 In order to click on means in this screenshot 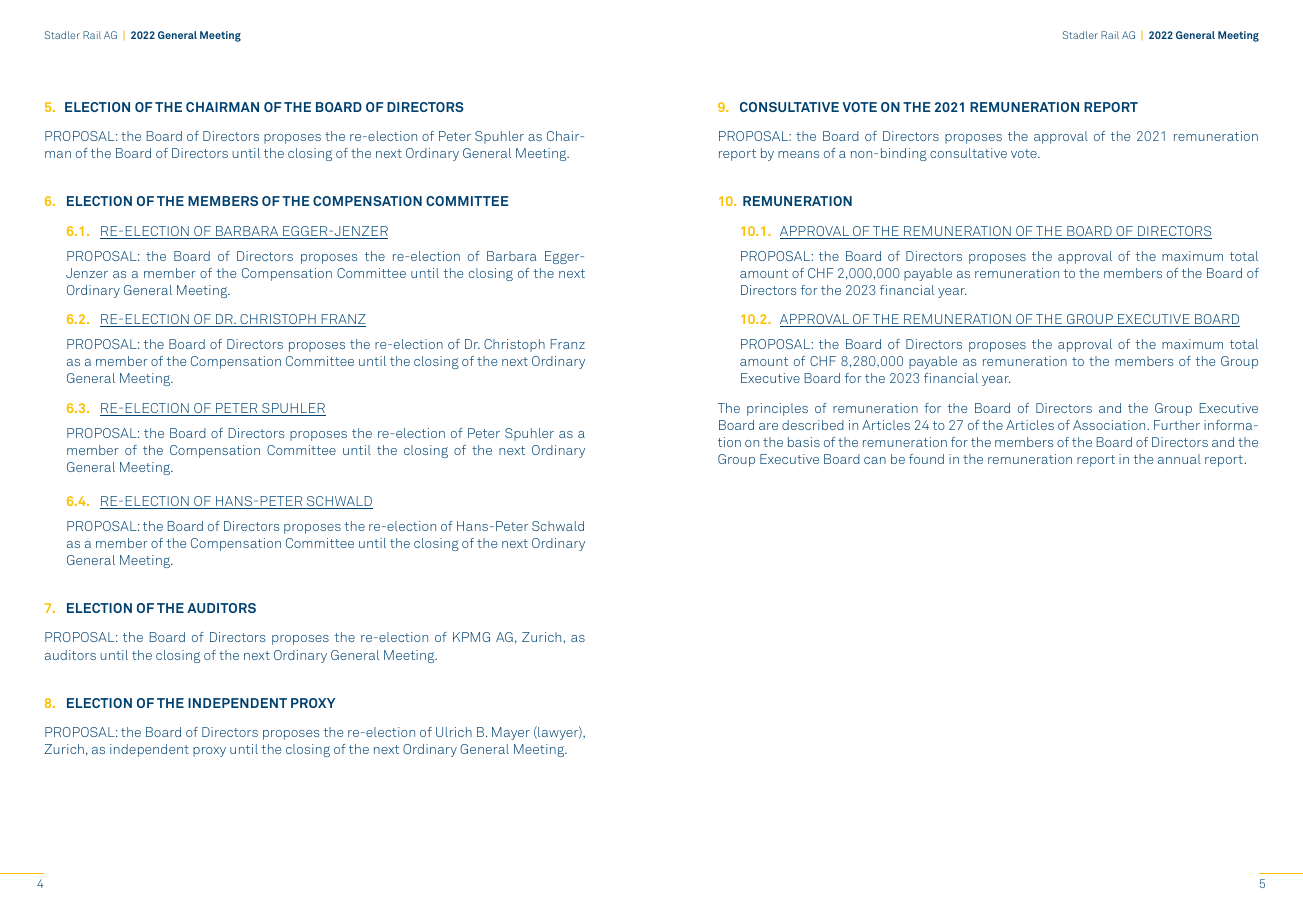, I will do `click(798, 154)`.
